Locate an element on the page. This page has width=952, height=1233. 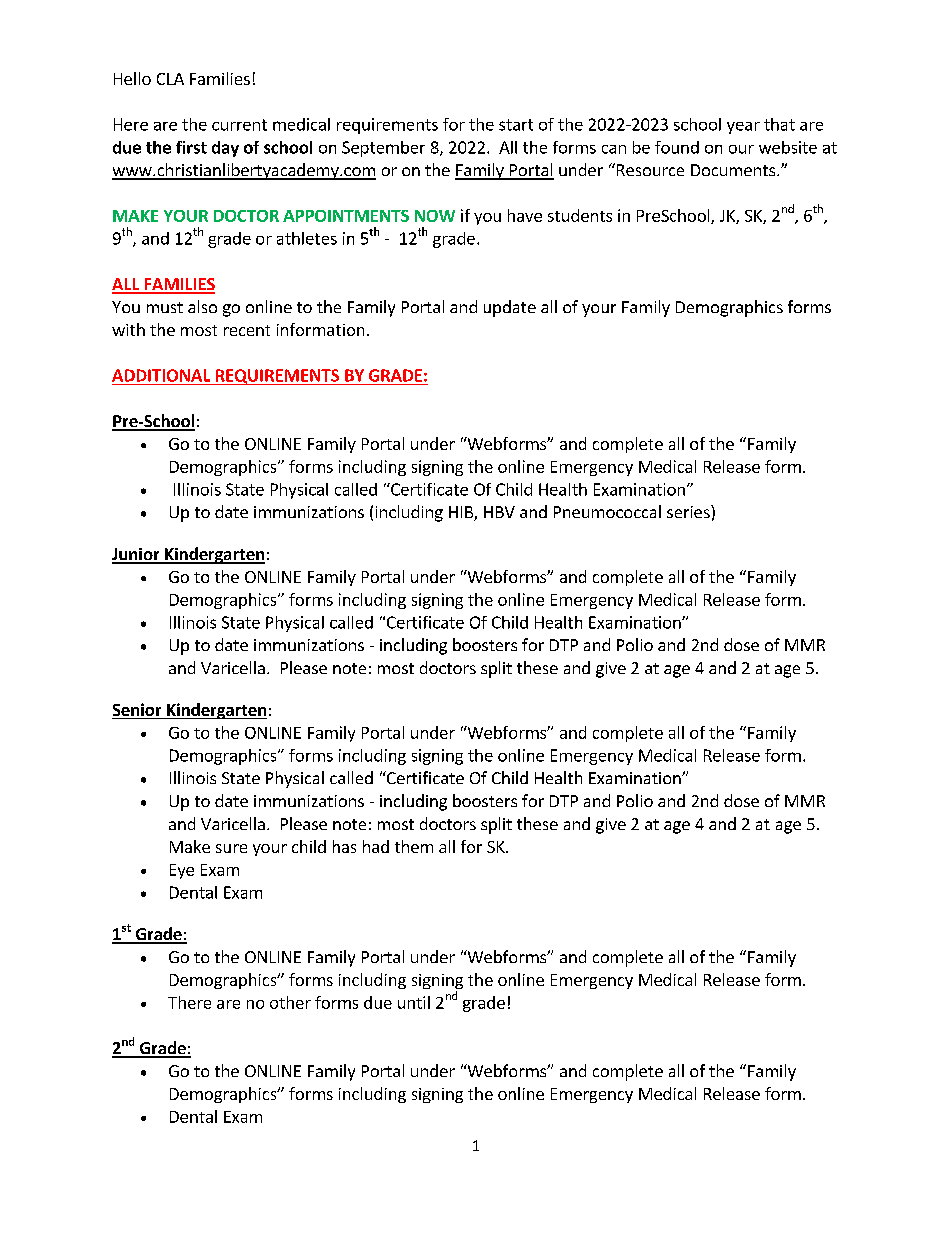
current is located at coordinates (239, 125).
